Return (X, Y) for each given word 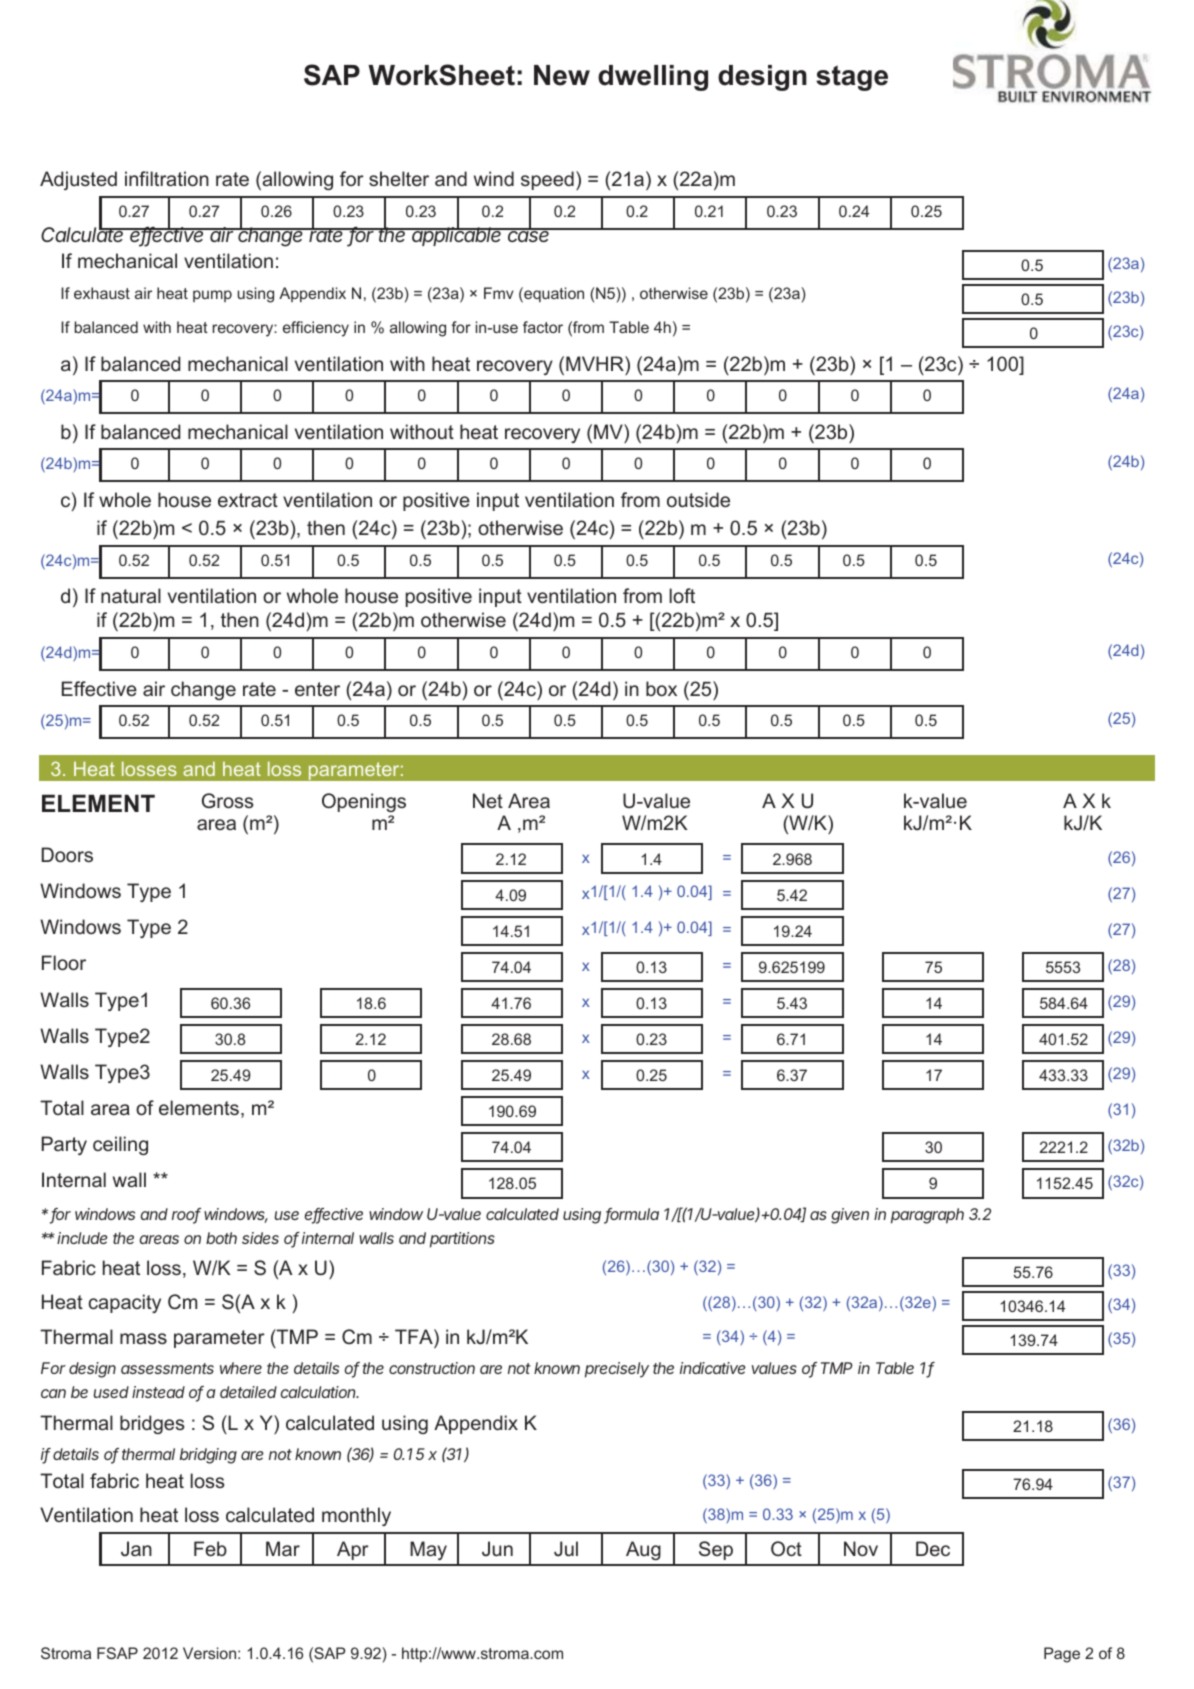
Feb (210, 1548)
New (562, 75)
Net (488, 800)
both (221, 1238)
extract (248, 500)
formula (631, 1215)
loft (682, 595)
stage (852, 78)
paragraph (927, 1216)
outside (698, 499)
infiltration (167, 178)
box (661, 688)
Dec (933, 1548)
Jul (566, 1548)
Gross (227, 800)
